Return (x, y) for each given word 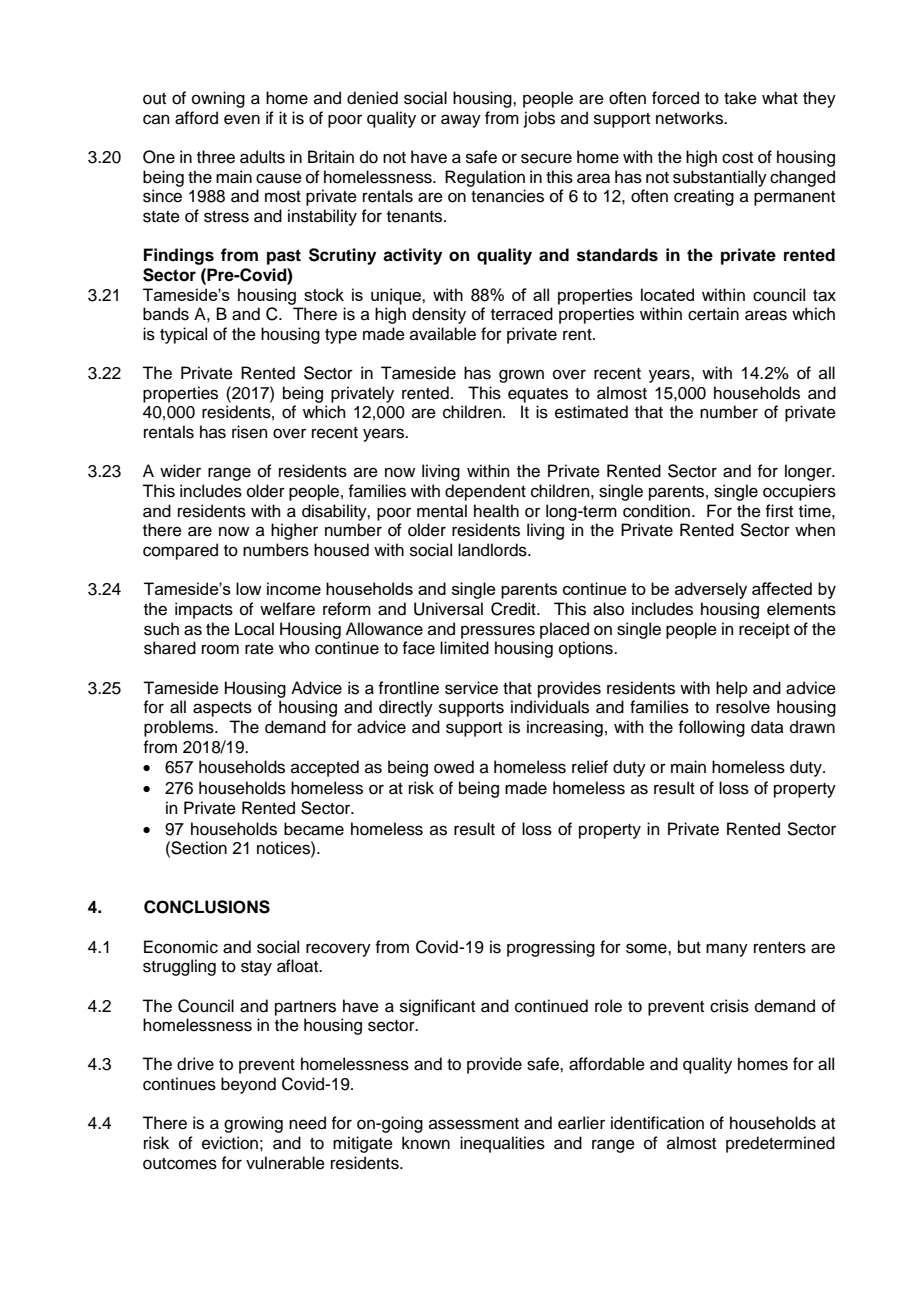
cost (737, 158)
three (216, 157)
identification (657, 1123)
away (461, 121)
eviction (230, 1143)
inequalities (502, 1144)
